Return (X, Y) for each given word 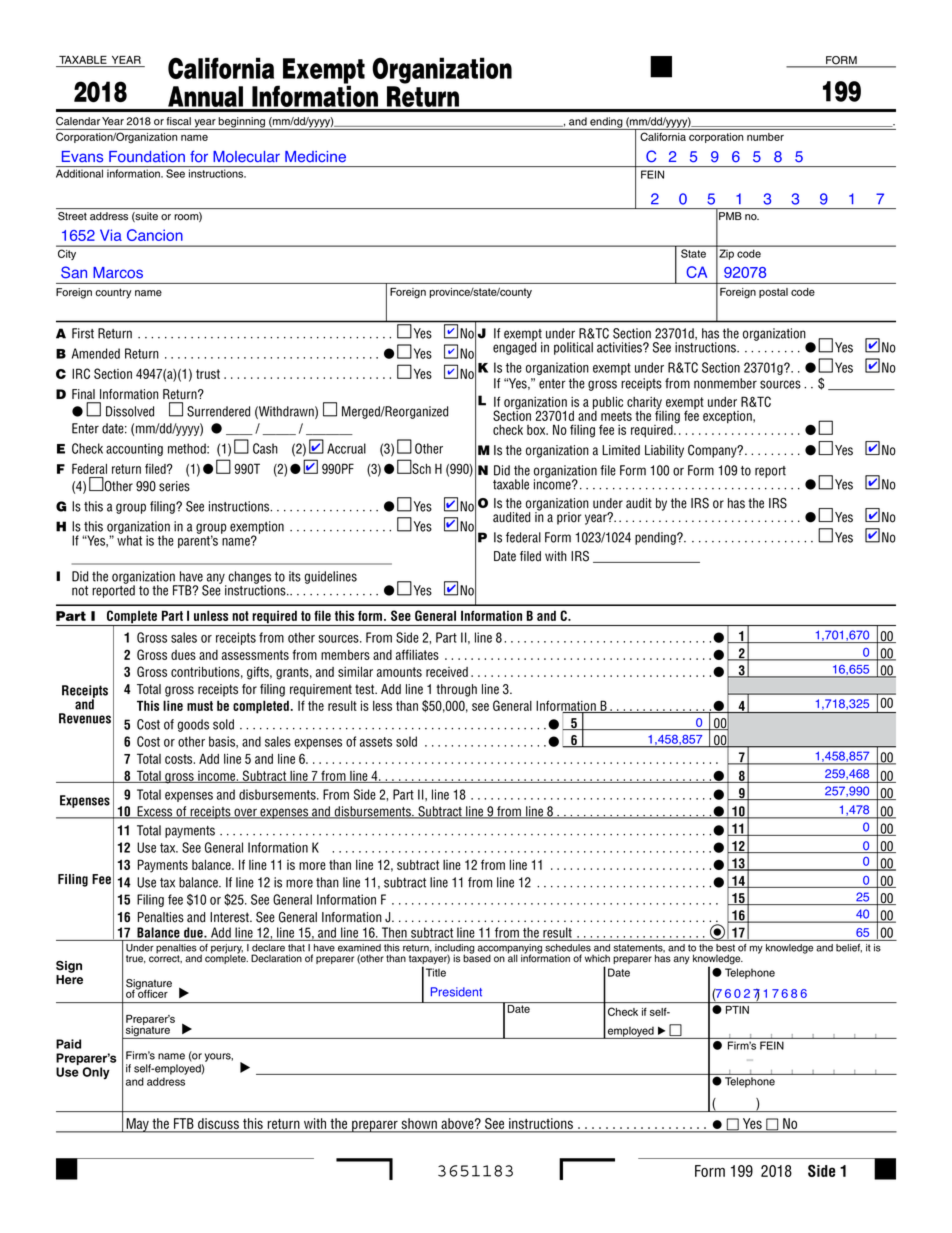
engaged (514, 347)
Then (394, 932)
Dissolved (130, 411)
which (597, 958)
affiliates (417, 654)
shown (419, 1123)
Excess (155, 812)
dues (183, 655)
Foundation (147, 157)
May (137, 1125)
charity (645, 404)
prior (569, 518)
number (765, 137)
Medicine (315, 157)
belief (849, 948)
